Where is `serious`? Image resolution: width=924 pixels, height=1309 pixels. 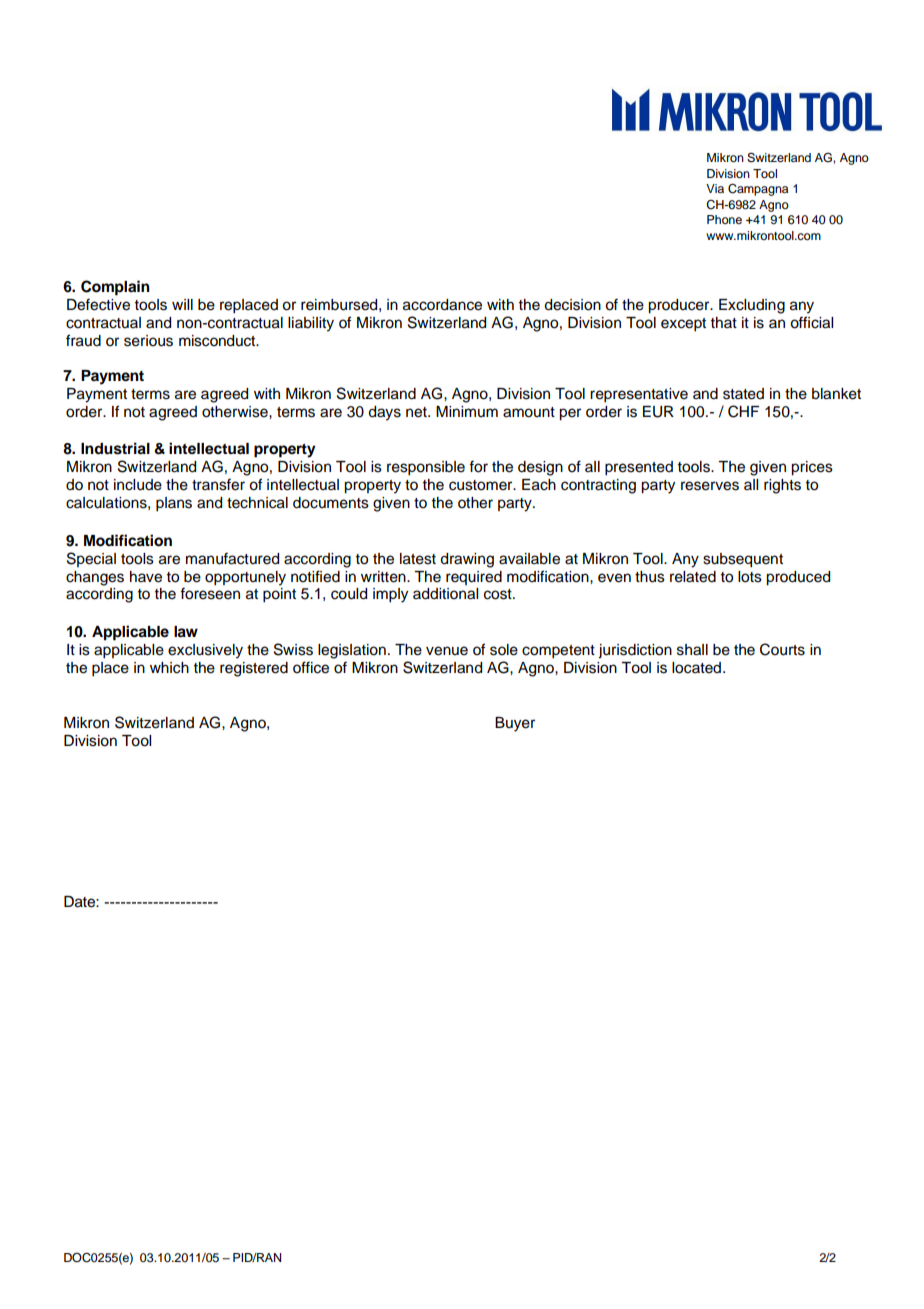 serious is located at coordinates (148, 341).
